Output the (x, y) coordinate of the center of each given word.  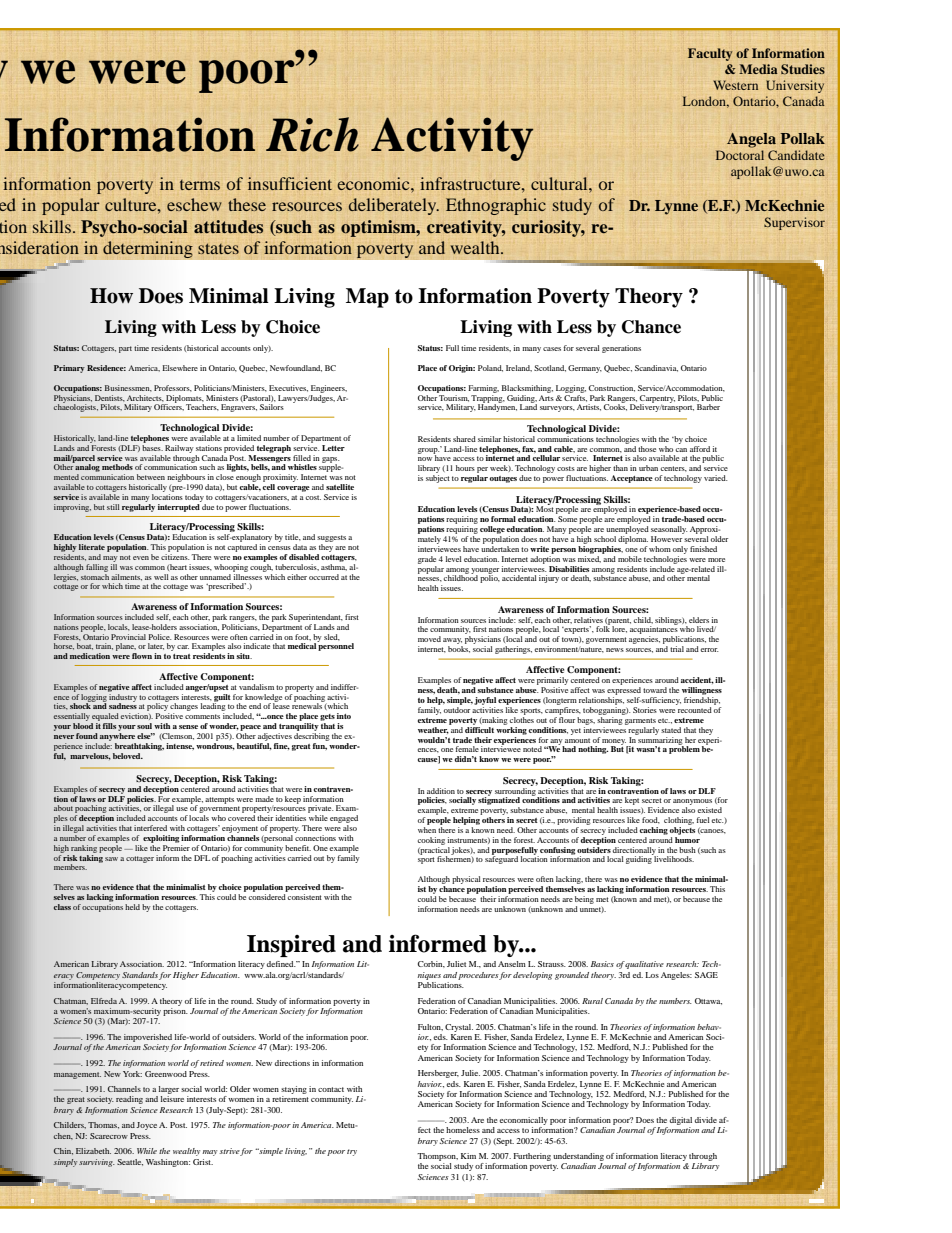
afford (700, 449)
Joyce (146, 1126)
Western (735, 85)
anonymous (692, 803)
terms (200, 185)
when (427, 830)
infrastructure (471, 183)
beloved (128, 756)
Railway (179, 449)
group (429, 452)
